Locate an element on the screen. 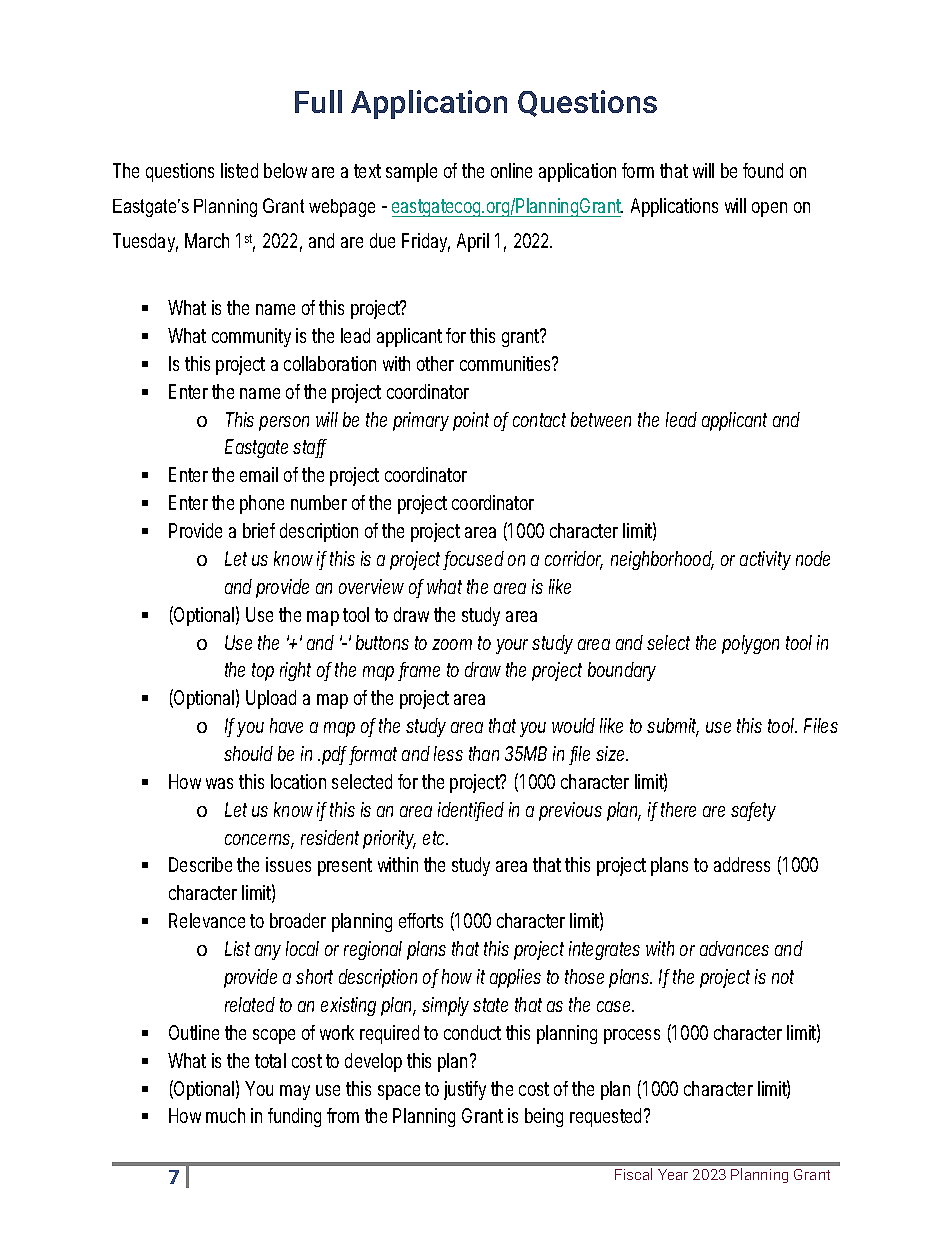  online is located at coordinates (511, 170).
